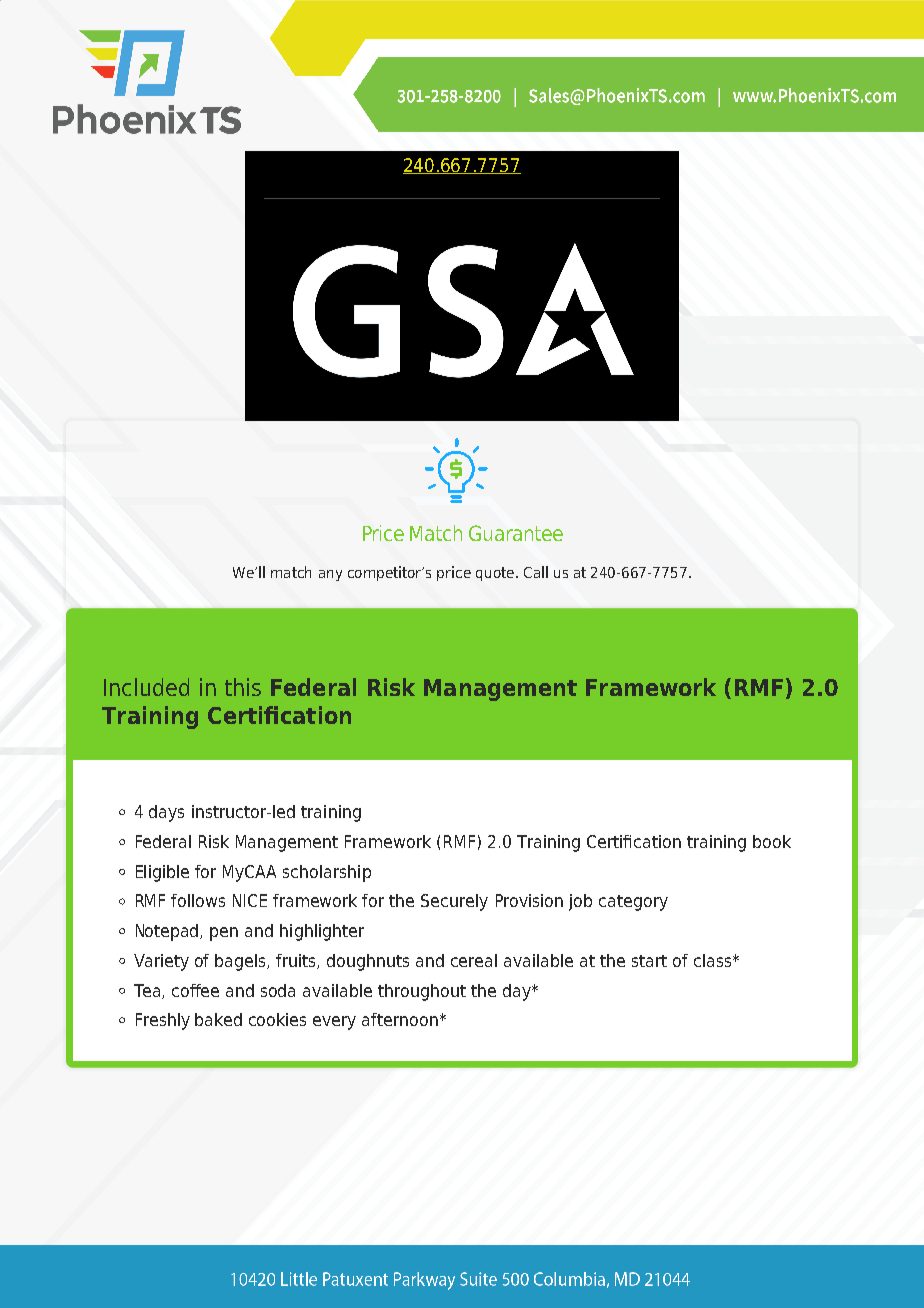 The width and height of the image is (924, 1308). Describe the element at coordinates (218, 1019) in the image. I see `baked` at that location.
